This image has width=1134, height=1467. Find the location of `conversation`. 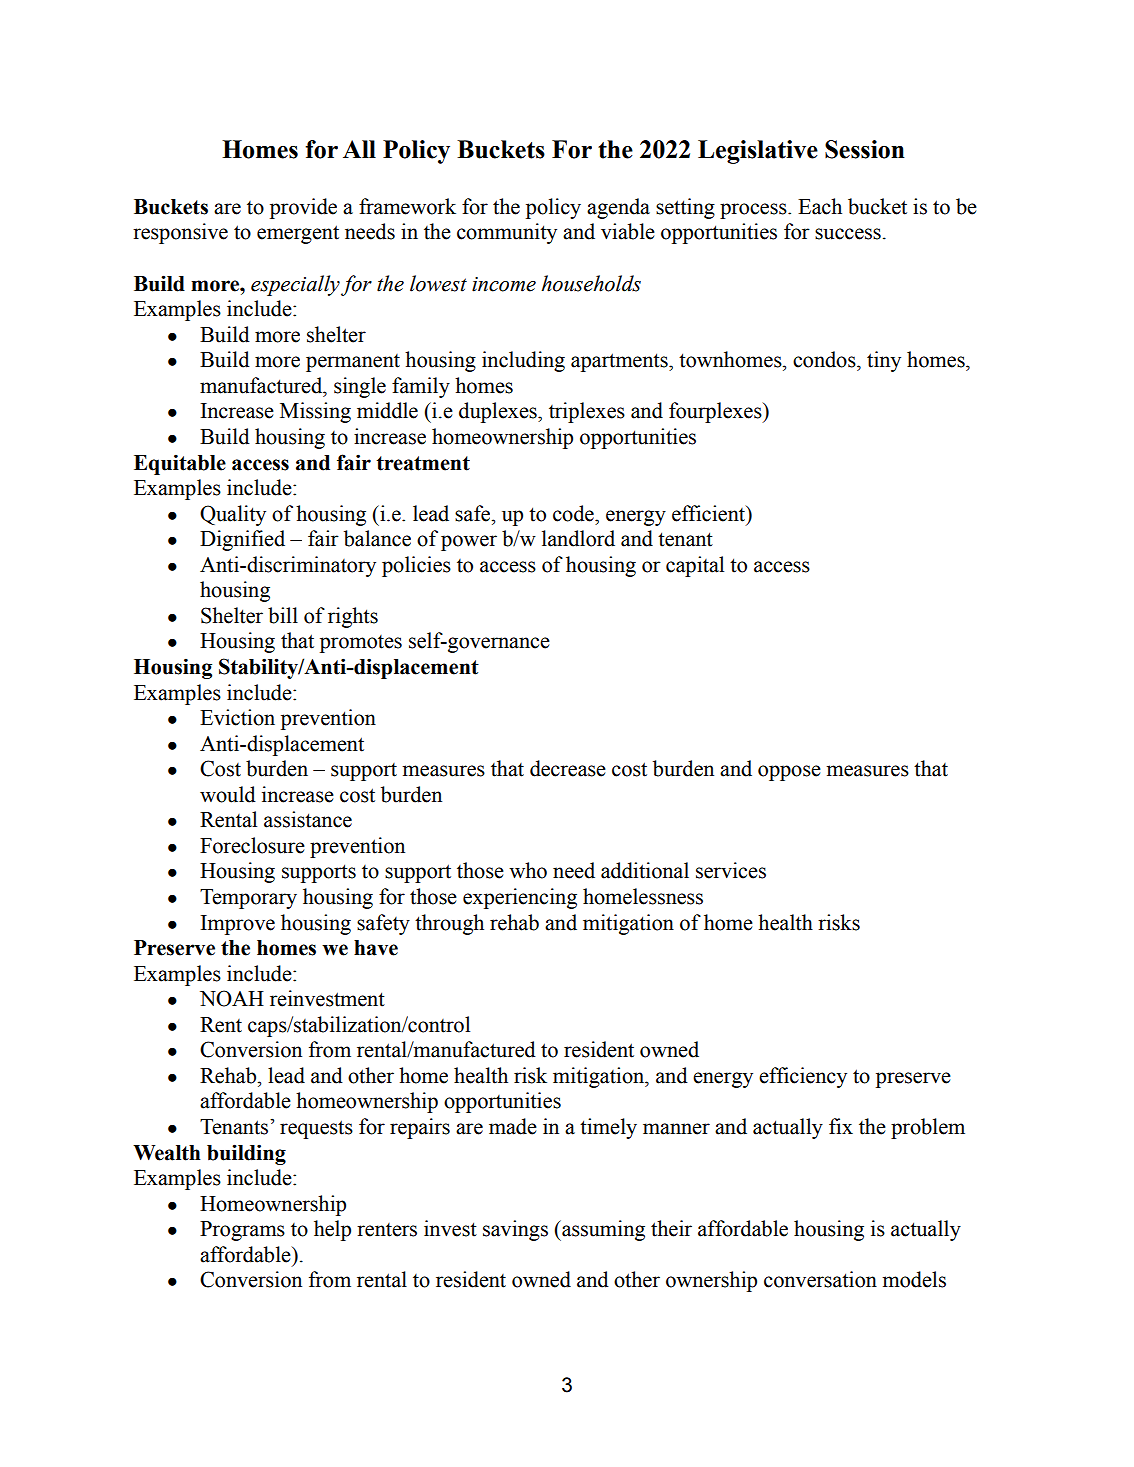

conversation is located at coordinates (820, 1279).
